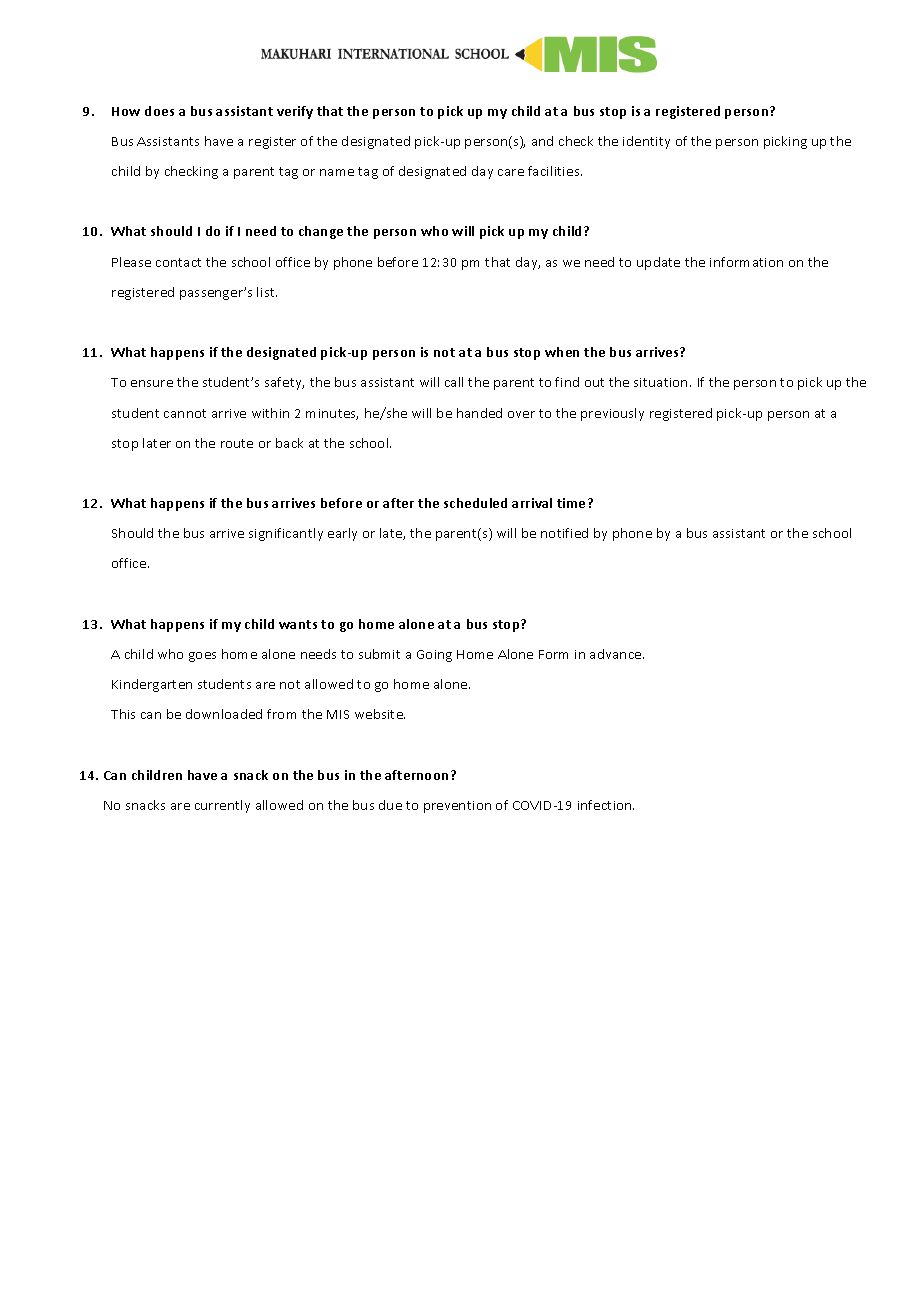  I want to click on ensure, so click(152, 383).
